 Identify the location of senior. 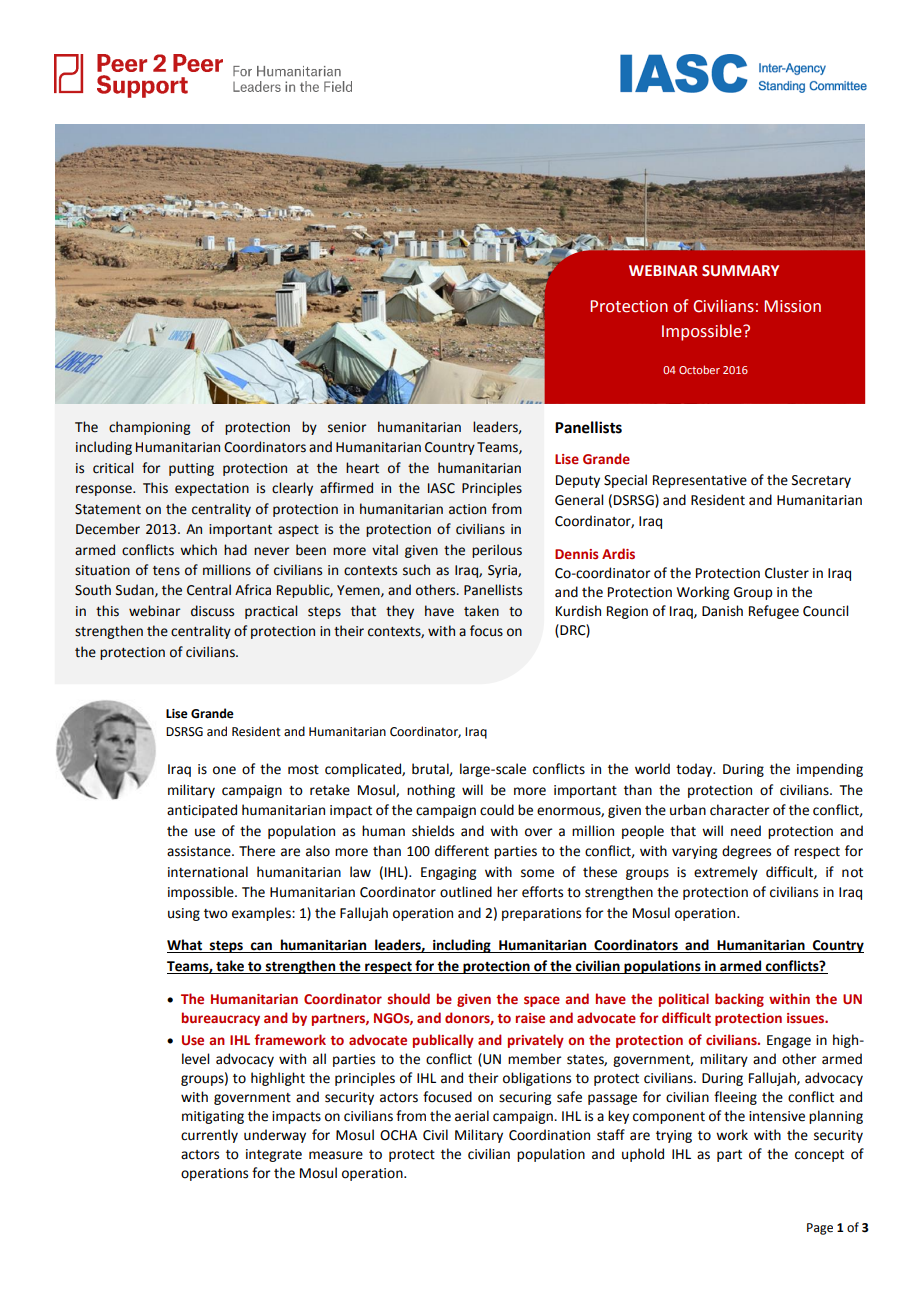
(347, 427).
